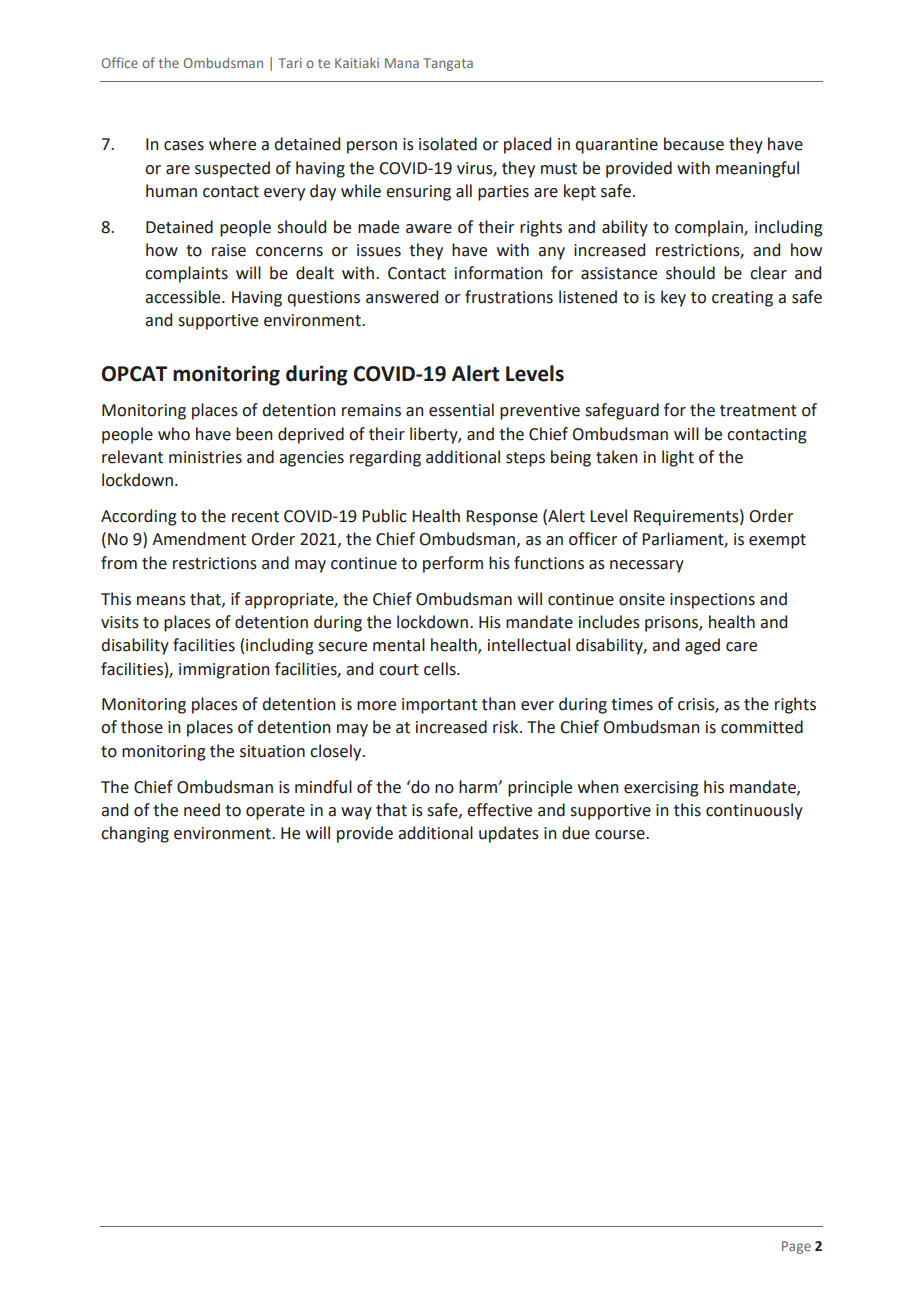 This document has height=1308, width=924. What do you see at coordinates (678, 458) in the document?
I see `light` at bounding box center [678, 458].
